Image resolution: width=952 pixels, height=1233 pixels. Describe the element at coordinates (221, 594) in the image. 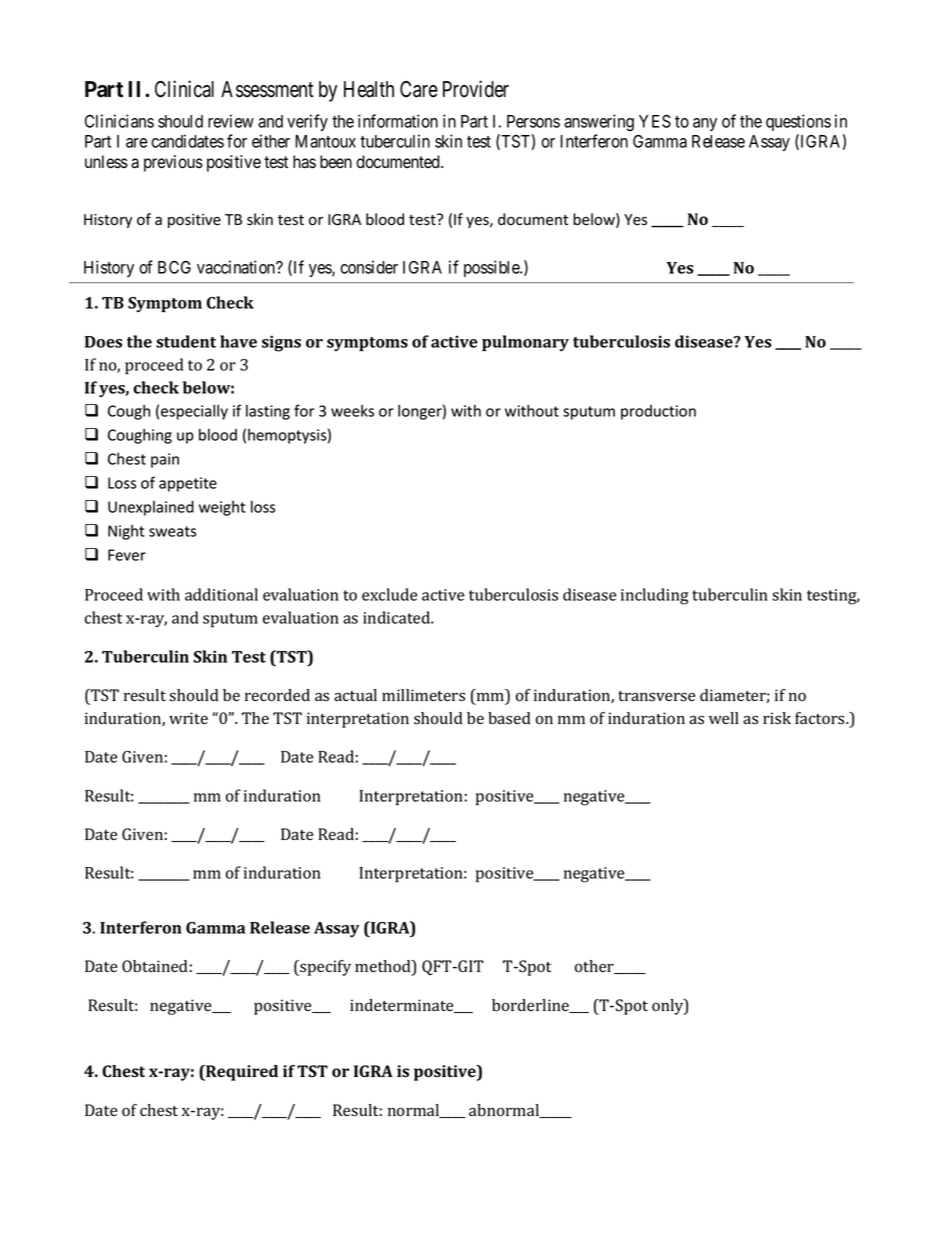

I see `additional` at that location.
